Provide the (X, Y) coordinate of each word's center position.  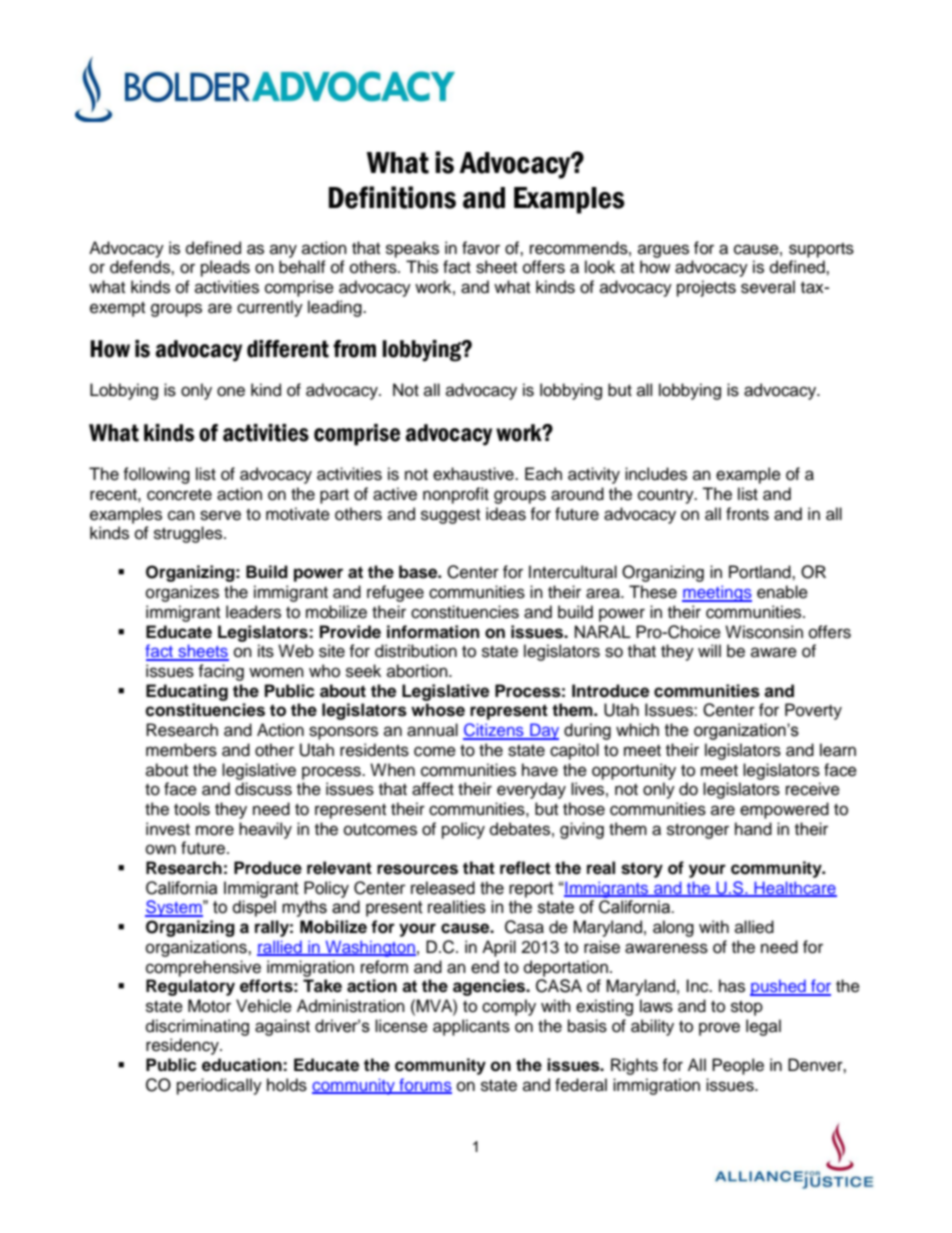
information (433, 632)
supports (821, 250)
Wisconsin (764, 632)
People (738, 1066)
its (266, 651)
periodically (219, 1086)
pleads (225, 268)
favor (481, 248)
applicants (471, 1027)
